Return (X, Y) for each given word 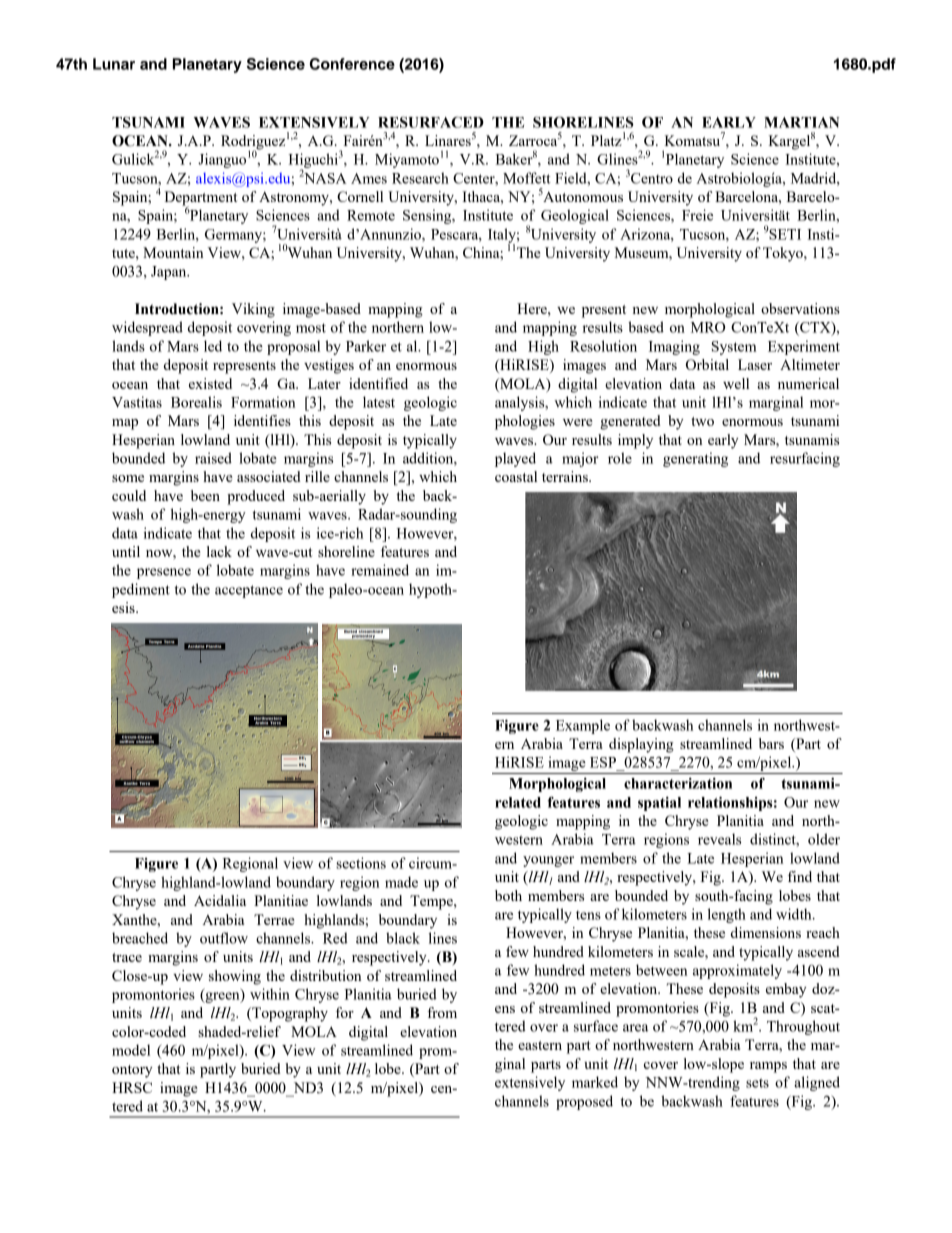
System (734, 348)
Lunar (114, 64)
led (213, 346)
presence (164, 573)
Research (420, 178)
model (131, 1050)
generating (695, 459)
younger (548, 861)
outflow (224, 938)
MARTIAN (801, 122)
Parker (366, 346)
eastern (540, 1045)
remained (380, 570)
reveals (719, 839)
